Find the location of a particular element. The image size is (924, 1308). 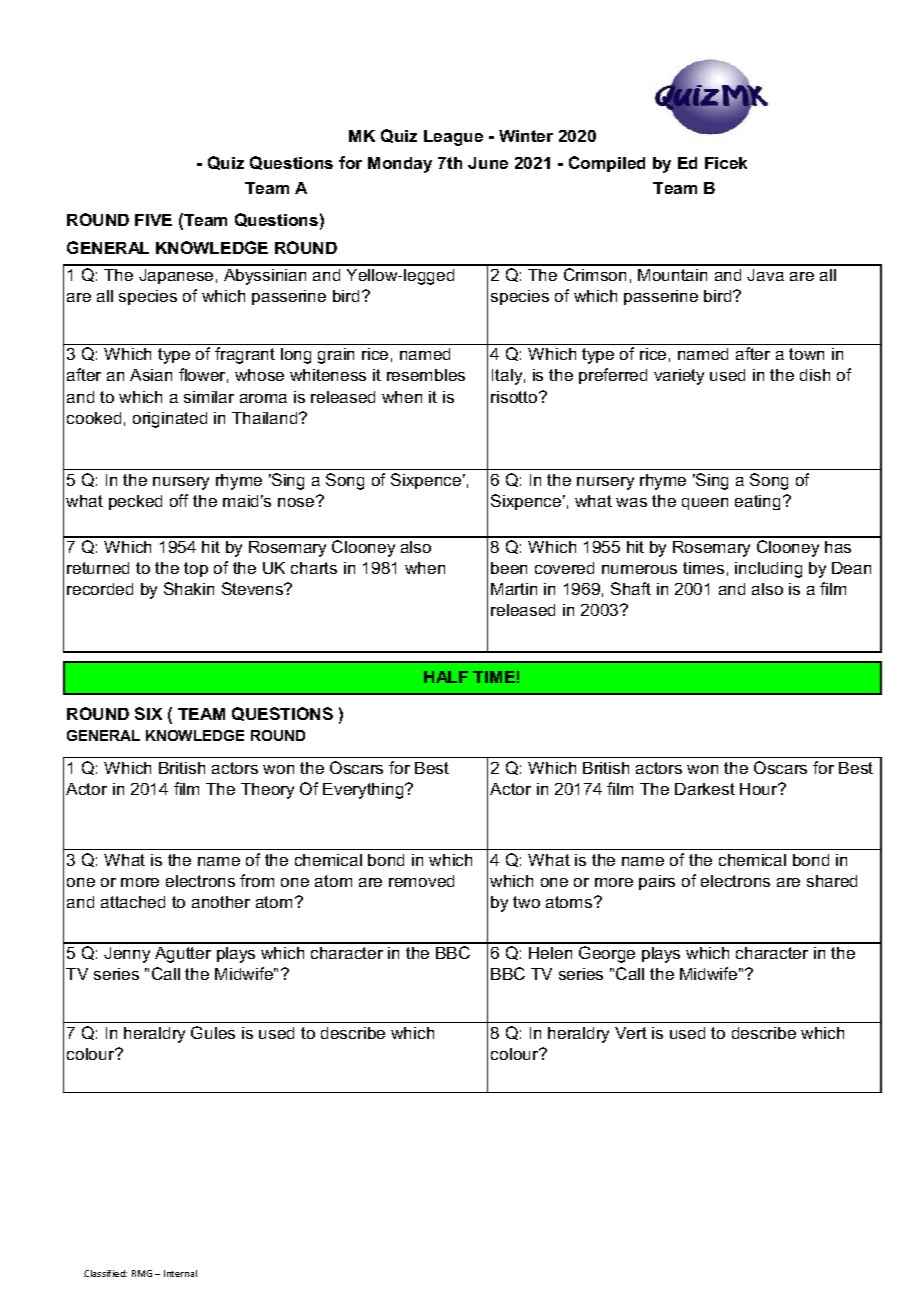

Internal is located at coordinates (180, 1273).
